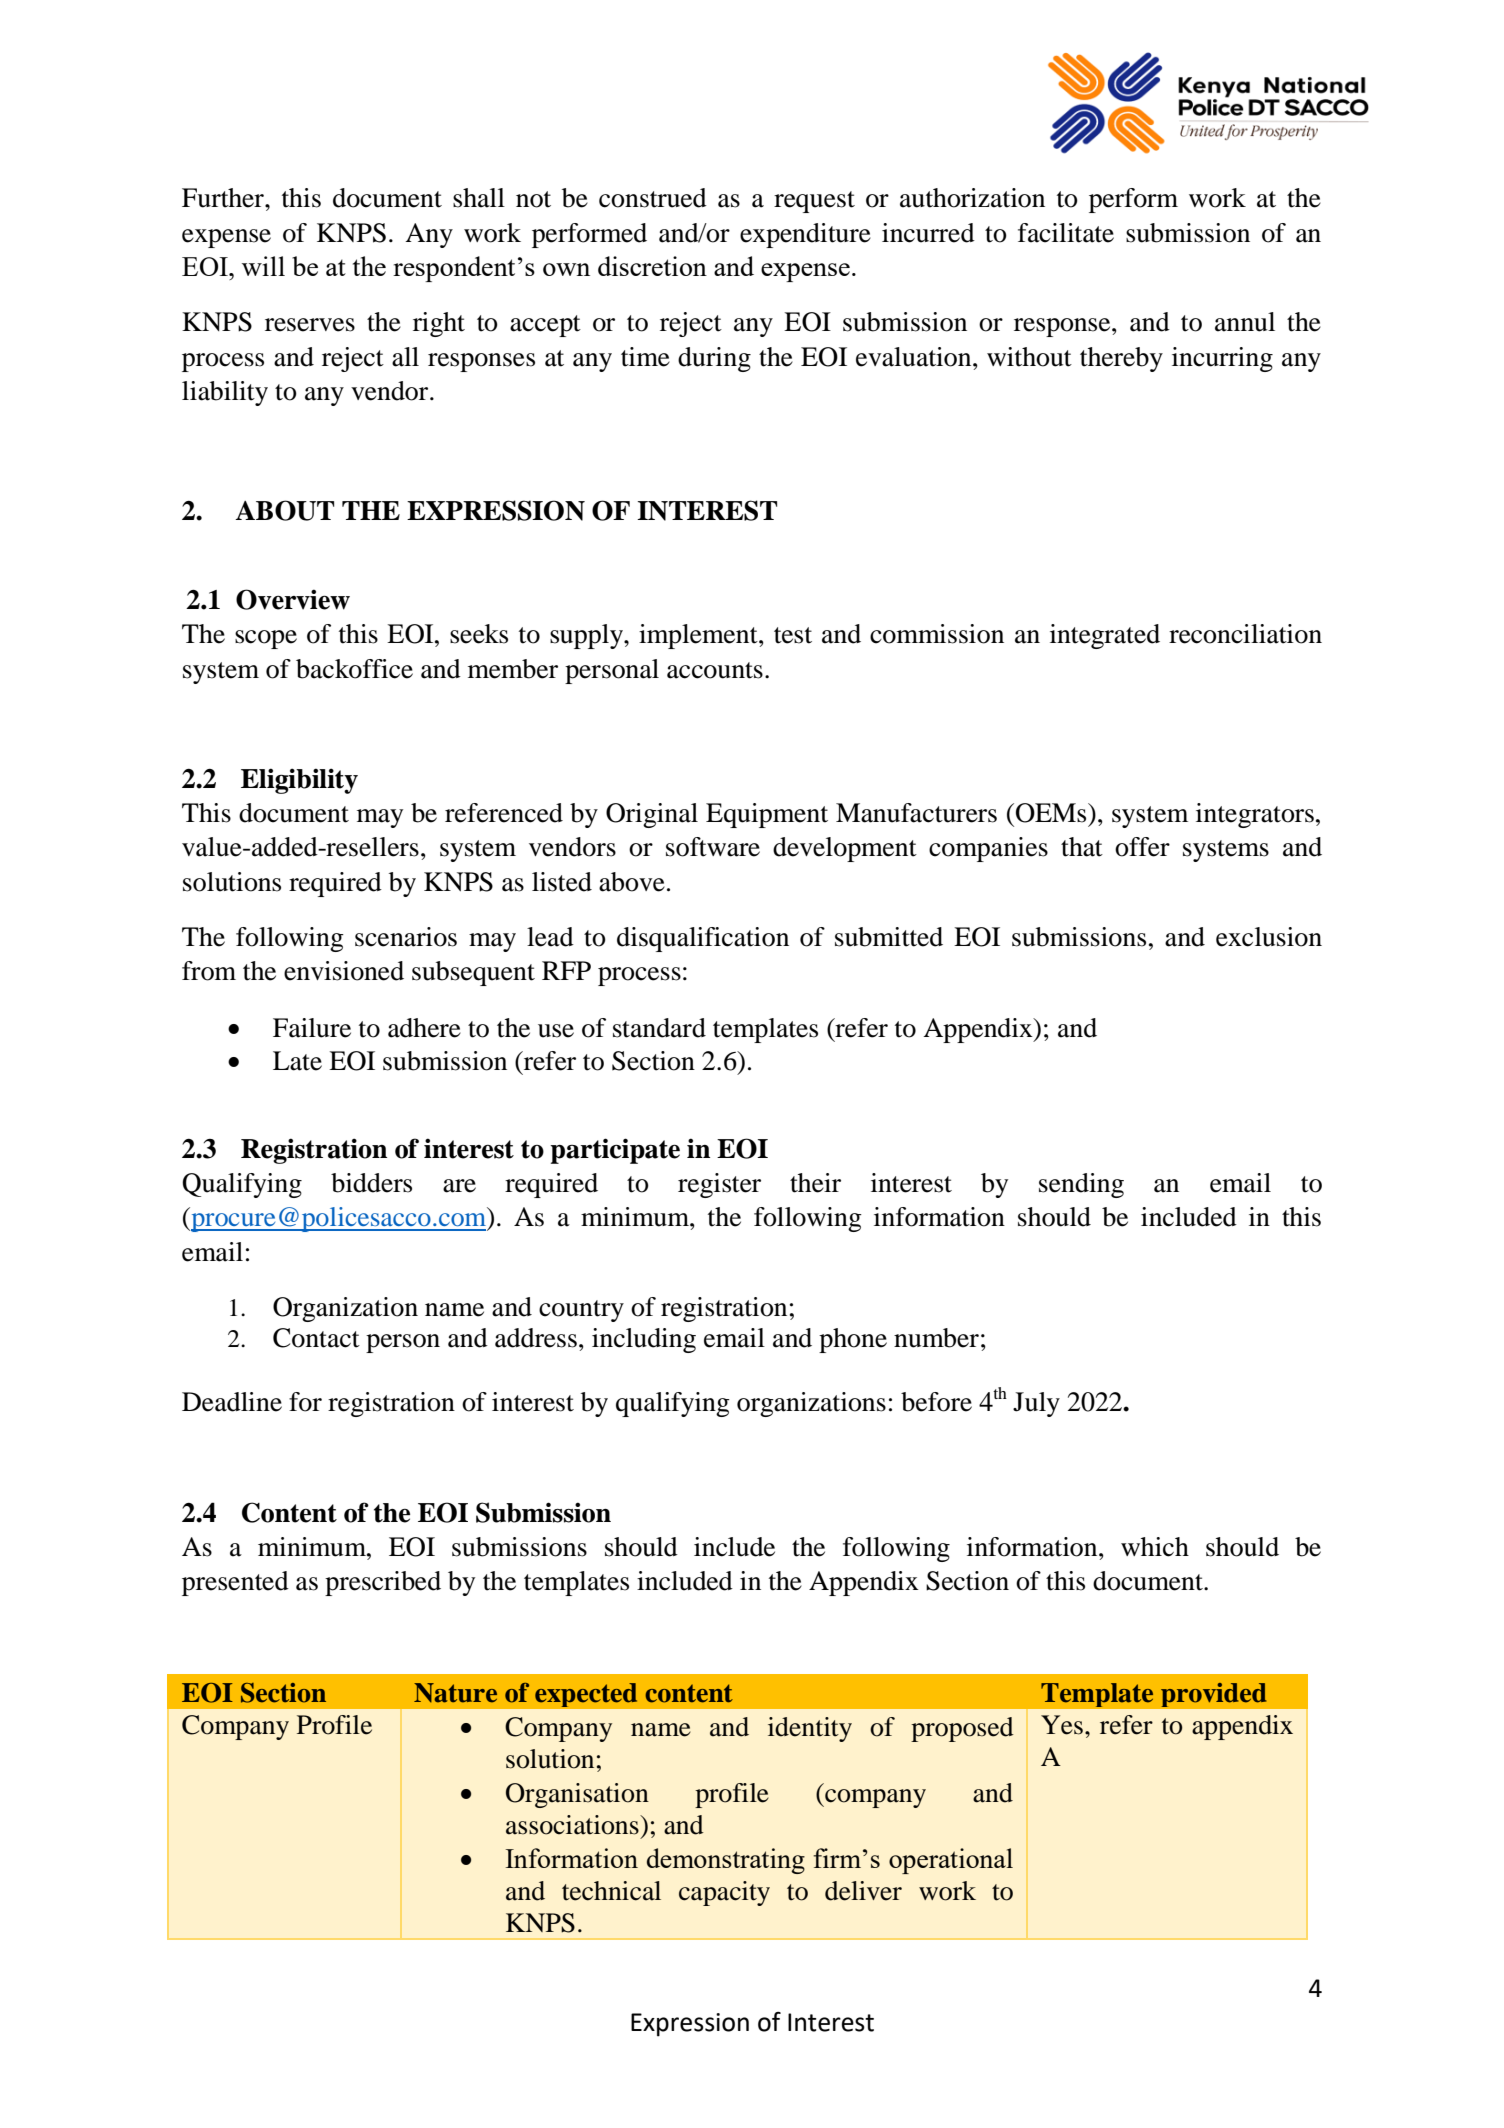 The width and height of the image is (1504, 2128). I want to click on sending, so click(1081, 1185).
